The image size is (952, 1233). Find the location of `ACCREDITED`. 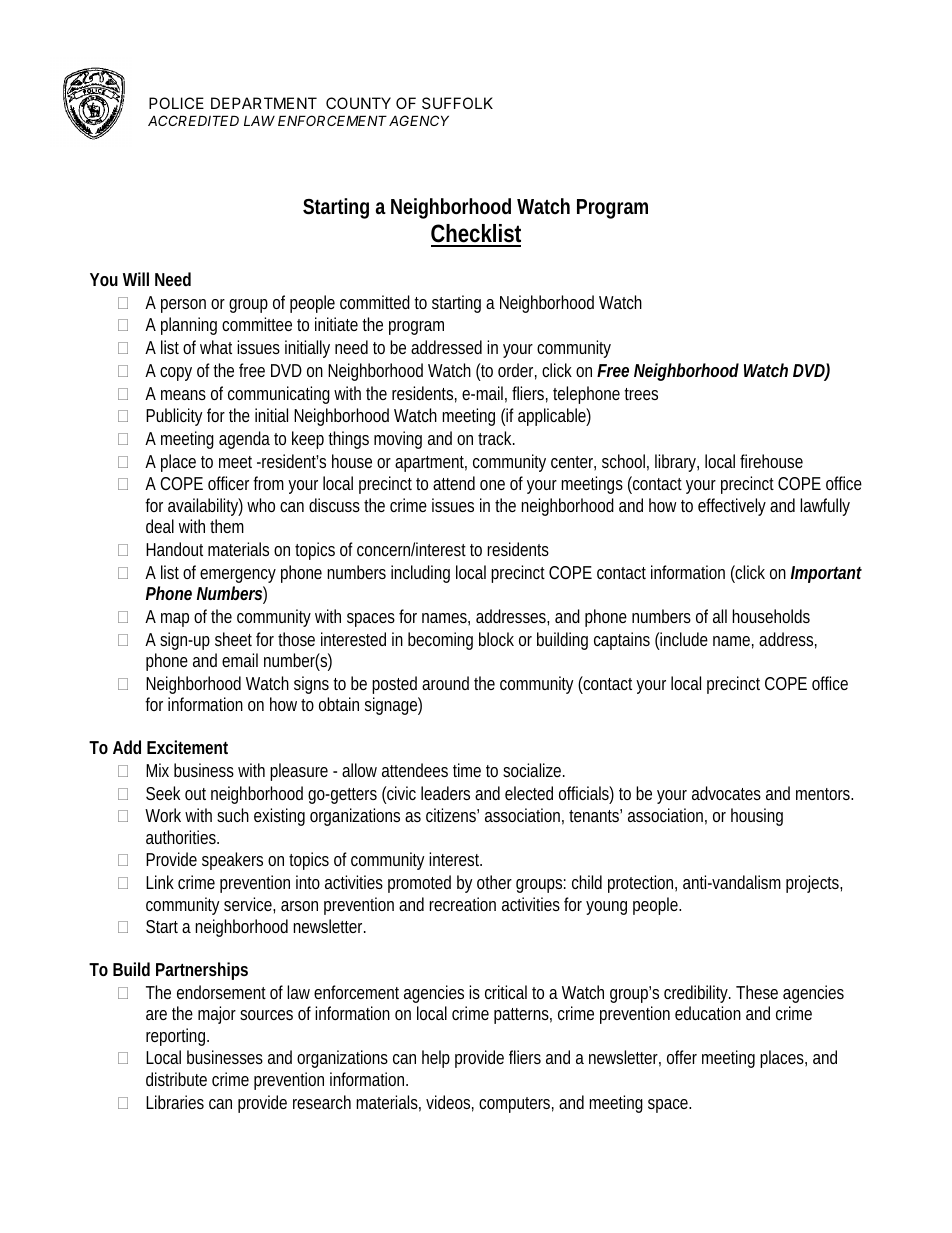

ACCREDITED is located at coordinates (193, 120).
